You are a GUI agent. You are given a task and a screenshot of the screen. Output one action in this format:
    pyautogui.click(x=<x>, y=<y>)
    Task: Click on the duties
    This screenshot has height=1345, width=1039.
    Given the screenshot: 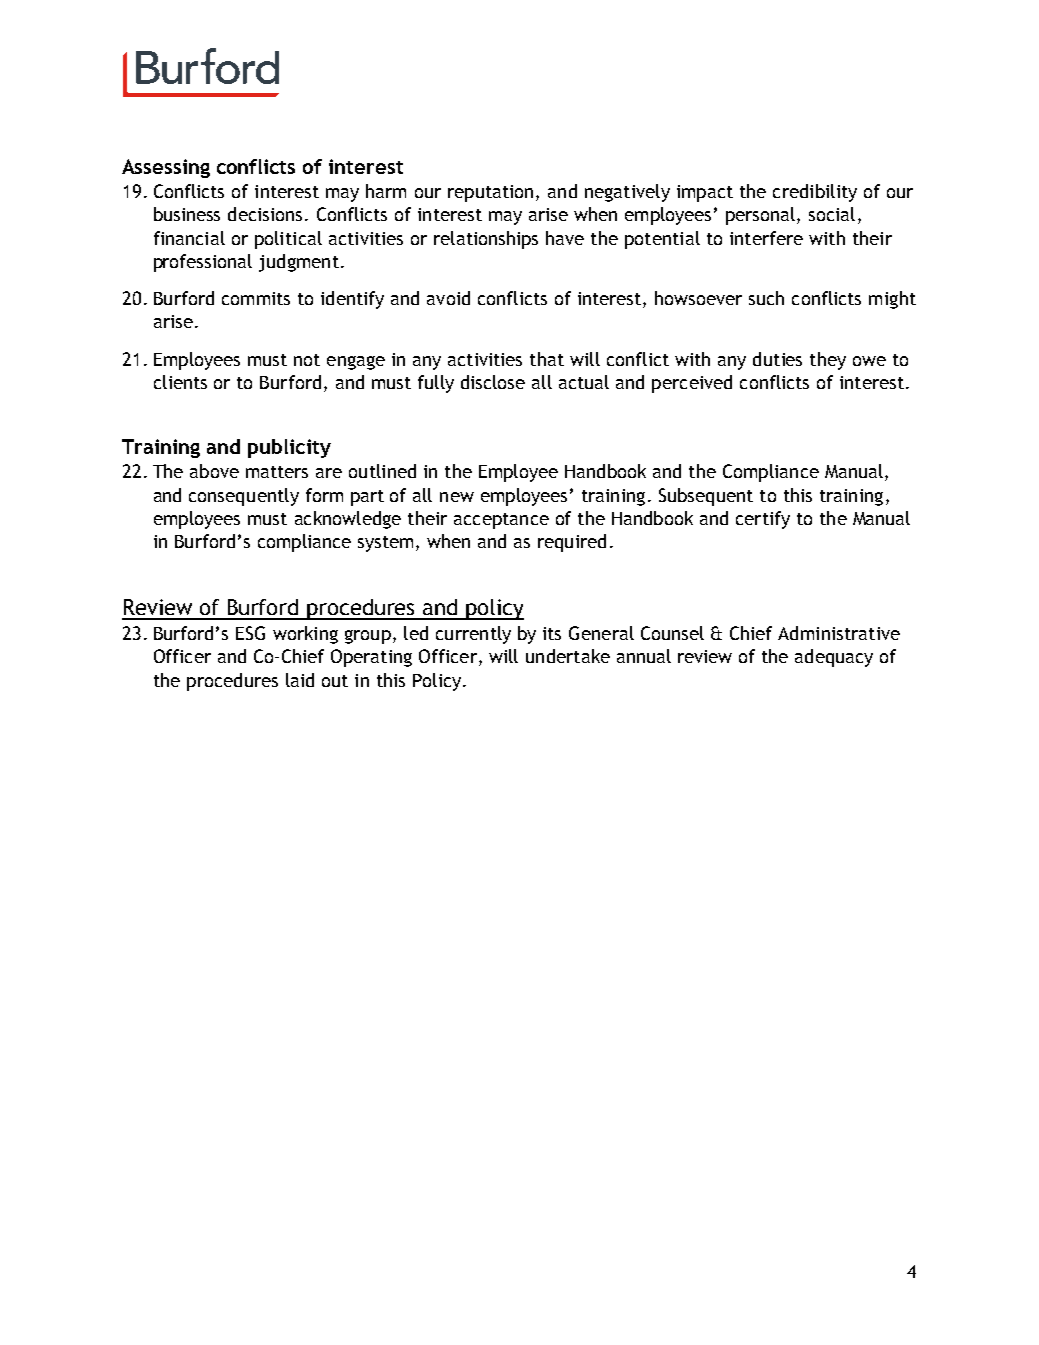 What is the action you would take?
    pyautogui.click(x=777, y=359)
